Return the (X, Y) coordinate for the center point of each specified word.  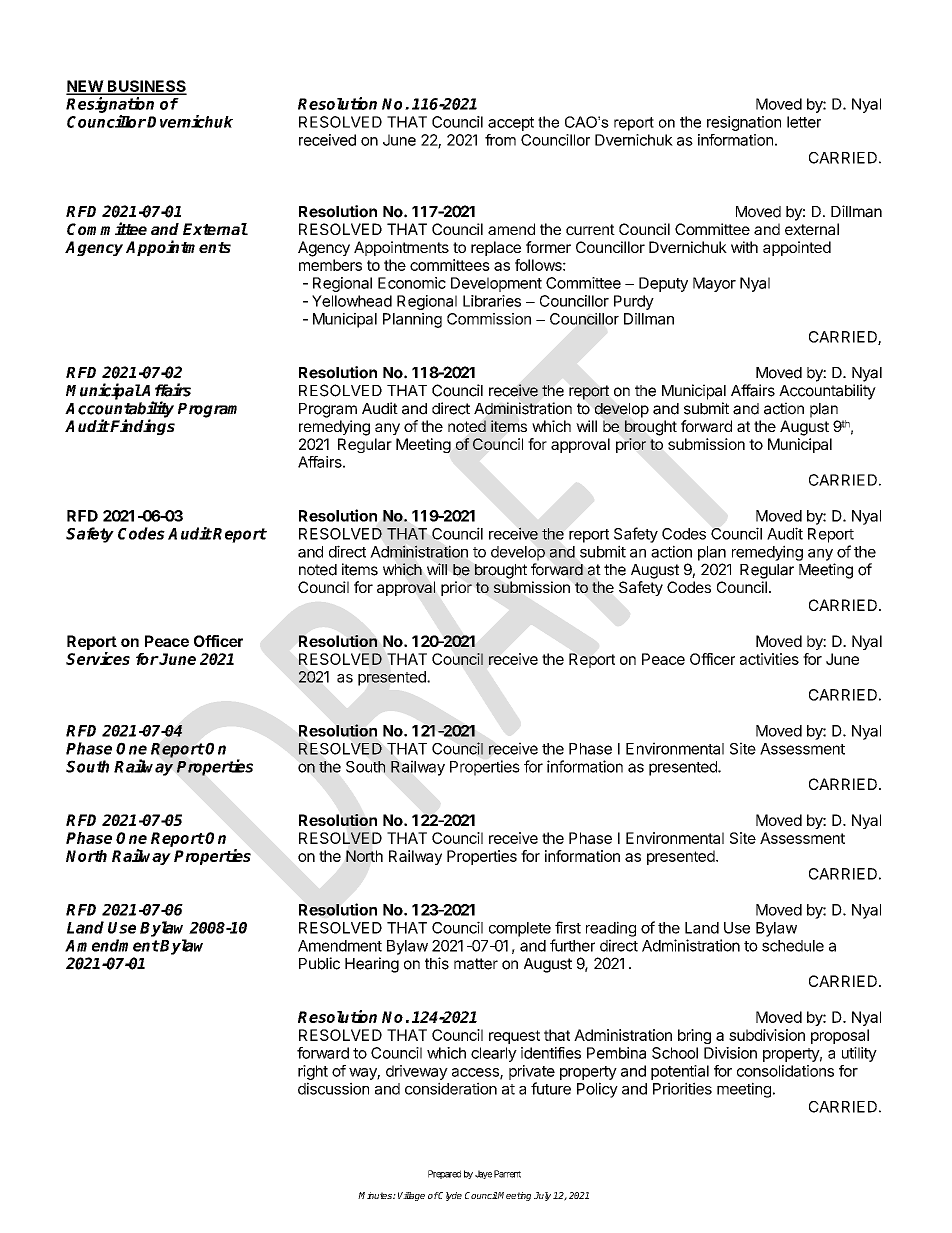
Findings (142, 427)
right (313, 1072)
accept (511, 124)
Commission (489, 319)
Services (98, 658)
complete (520, 929)
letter (804, 122)
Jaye (483, 1174)
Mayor (714, 284)
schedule (793, 946)
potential (680, 1072)
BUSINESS (146, 87)
